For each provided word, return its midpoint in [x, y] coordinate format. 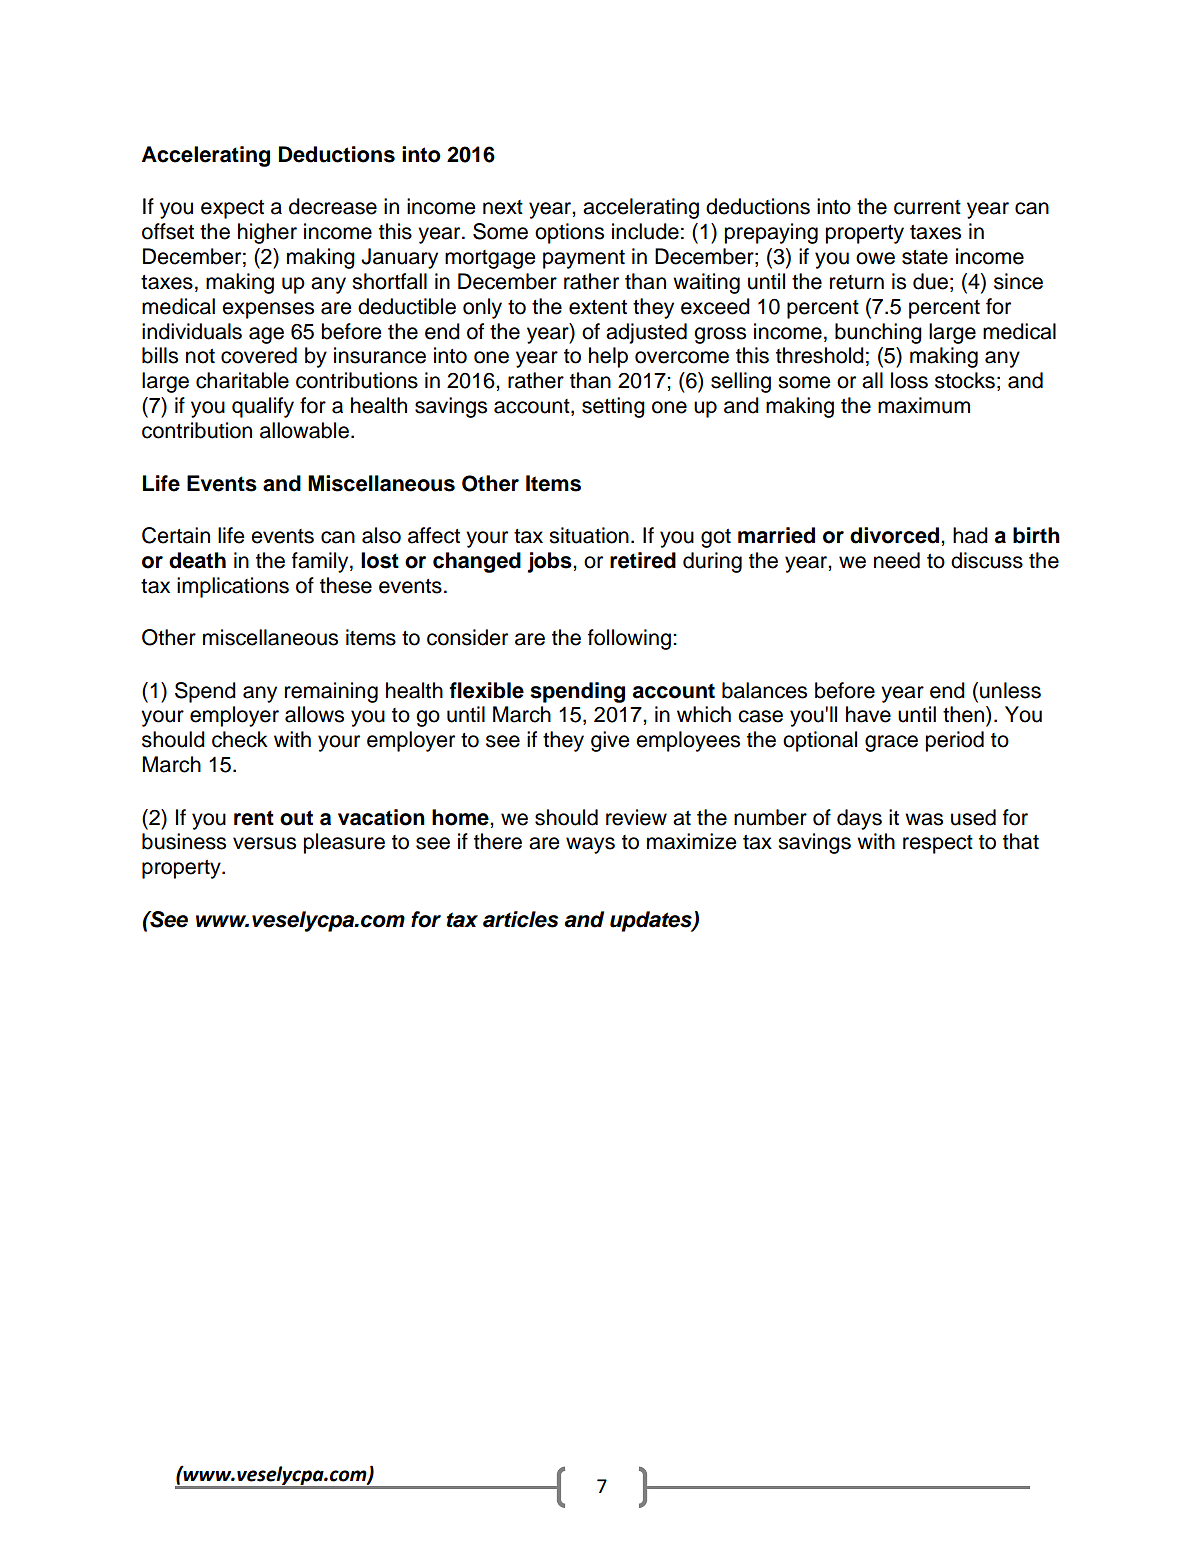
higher [267, 233]
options [569, 233]
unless [1010, 690]
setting [613, 407]
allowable [304, 430]
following [629, 639]
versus [264, 843]
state [925, 257]
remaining [331, 692]
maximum [924, 405]
